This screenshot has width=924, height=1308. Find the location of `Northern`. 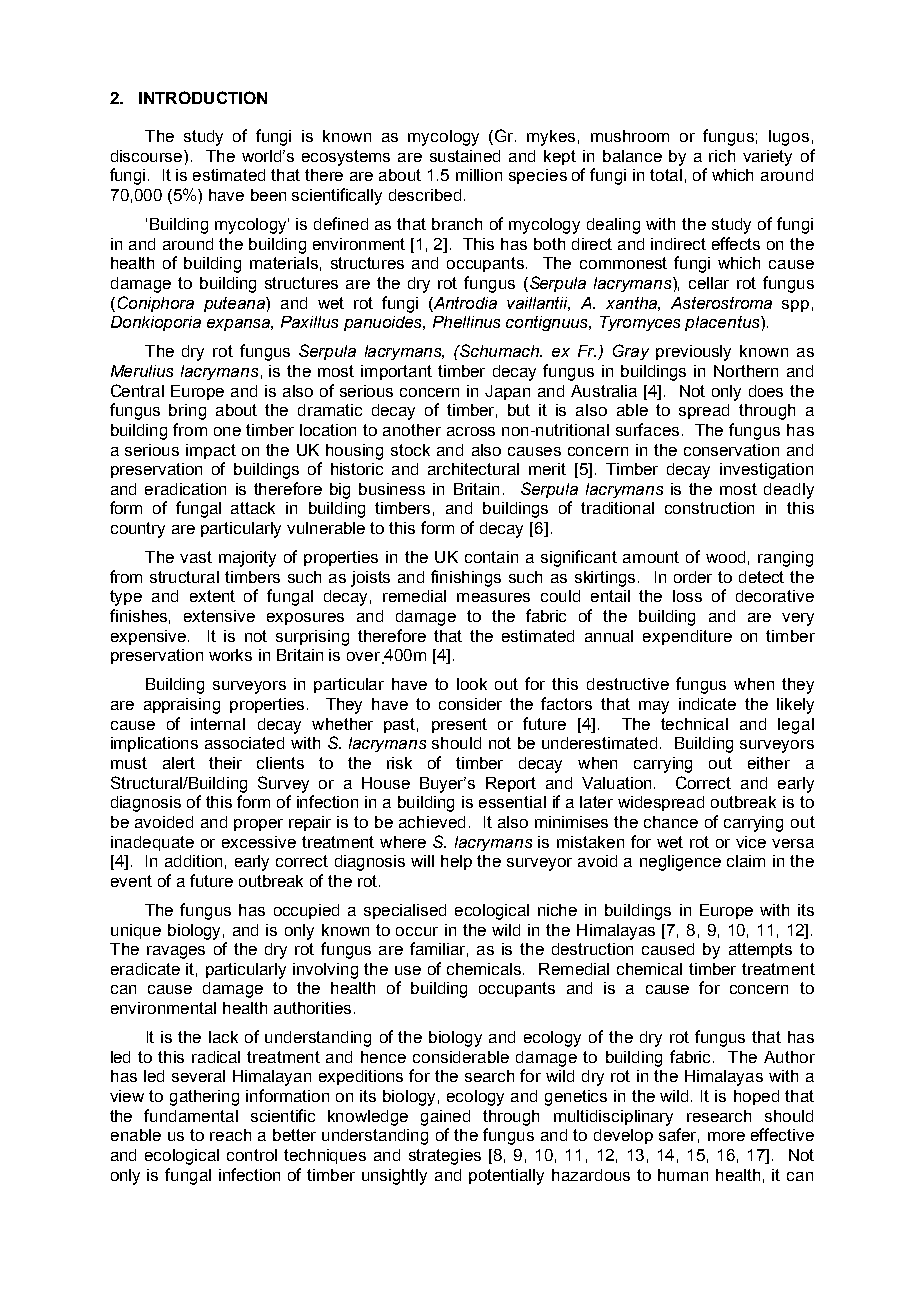

Northern is located at coordinates (746, 371).
